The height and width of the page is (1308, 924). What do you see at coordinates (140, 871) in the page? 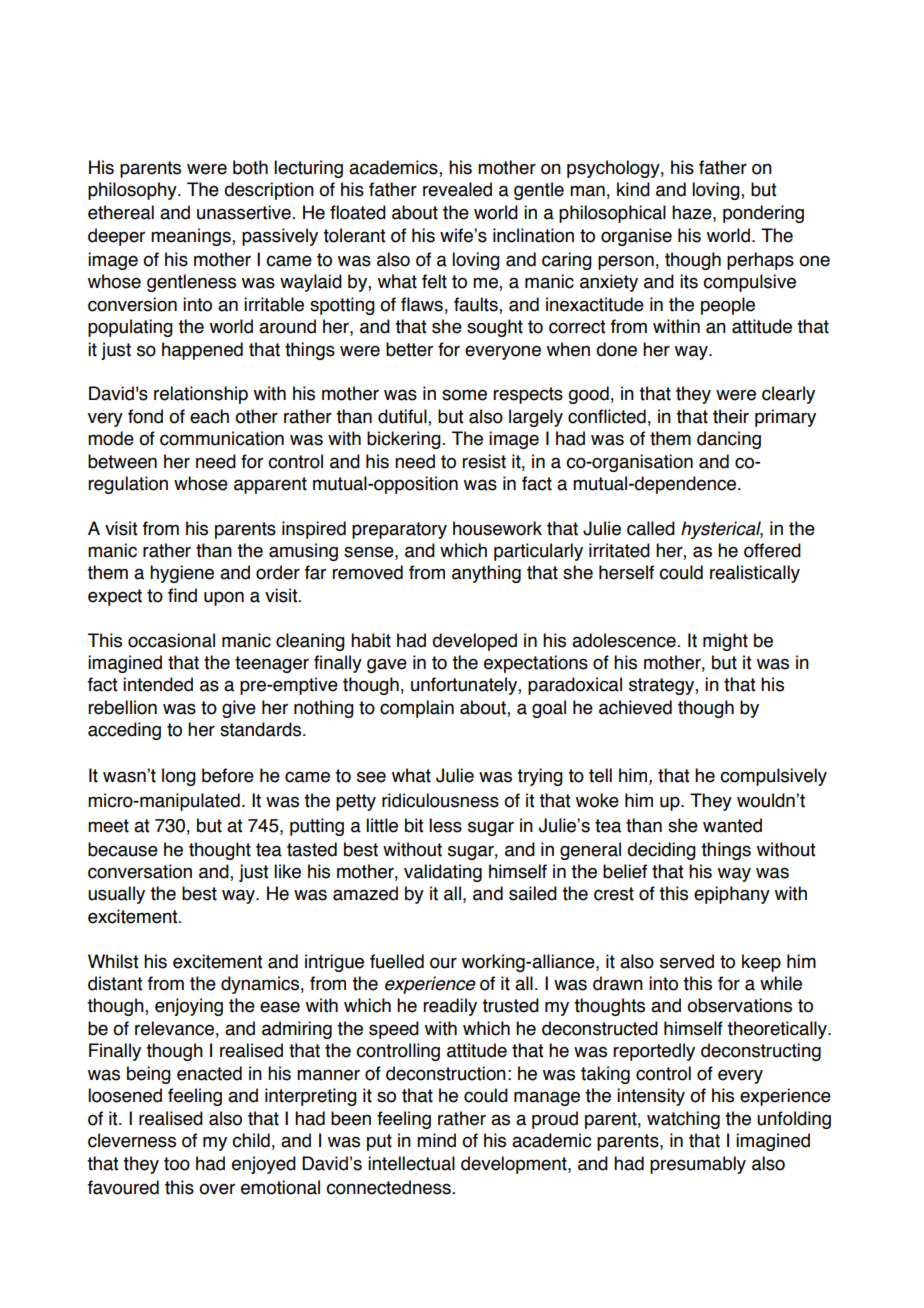
I see `conversation` at bounding box center [140, 871].
